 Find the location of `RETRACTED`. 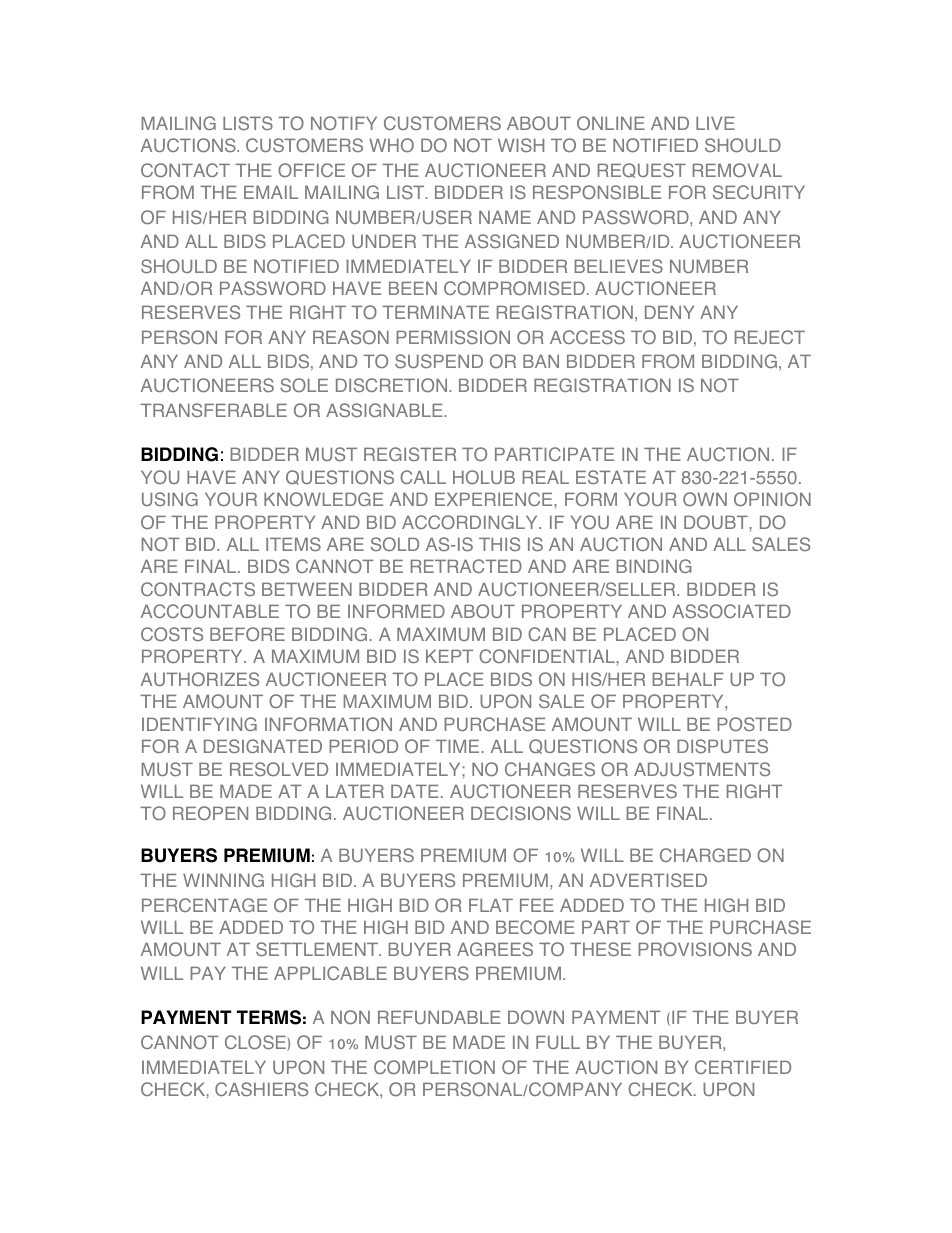

RETRACTED is located at coordinates (466, 566).
